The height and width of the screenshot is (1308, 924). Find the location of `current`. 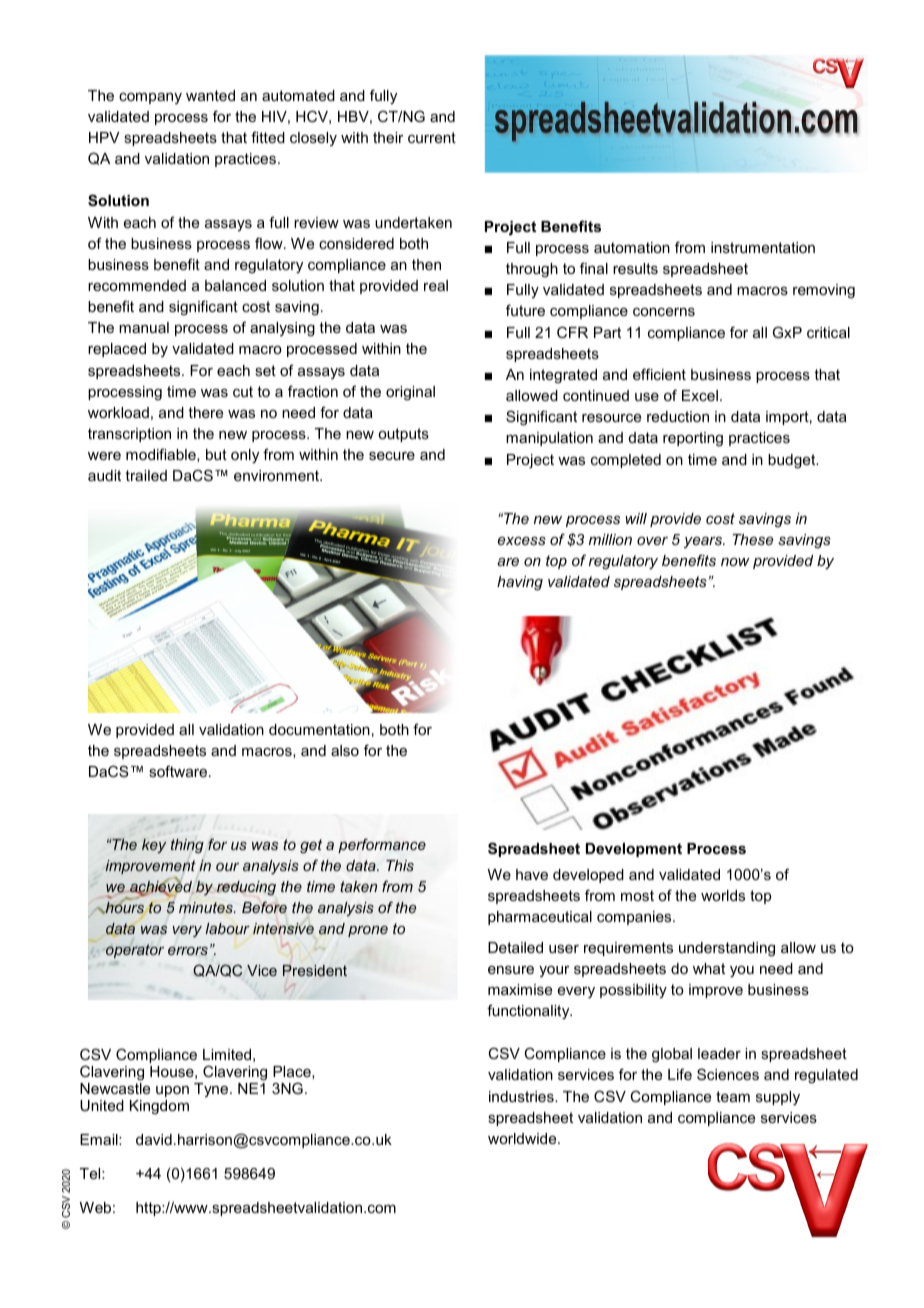

current is located at coordinates (432, 137).
